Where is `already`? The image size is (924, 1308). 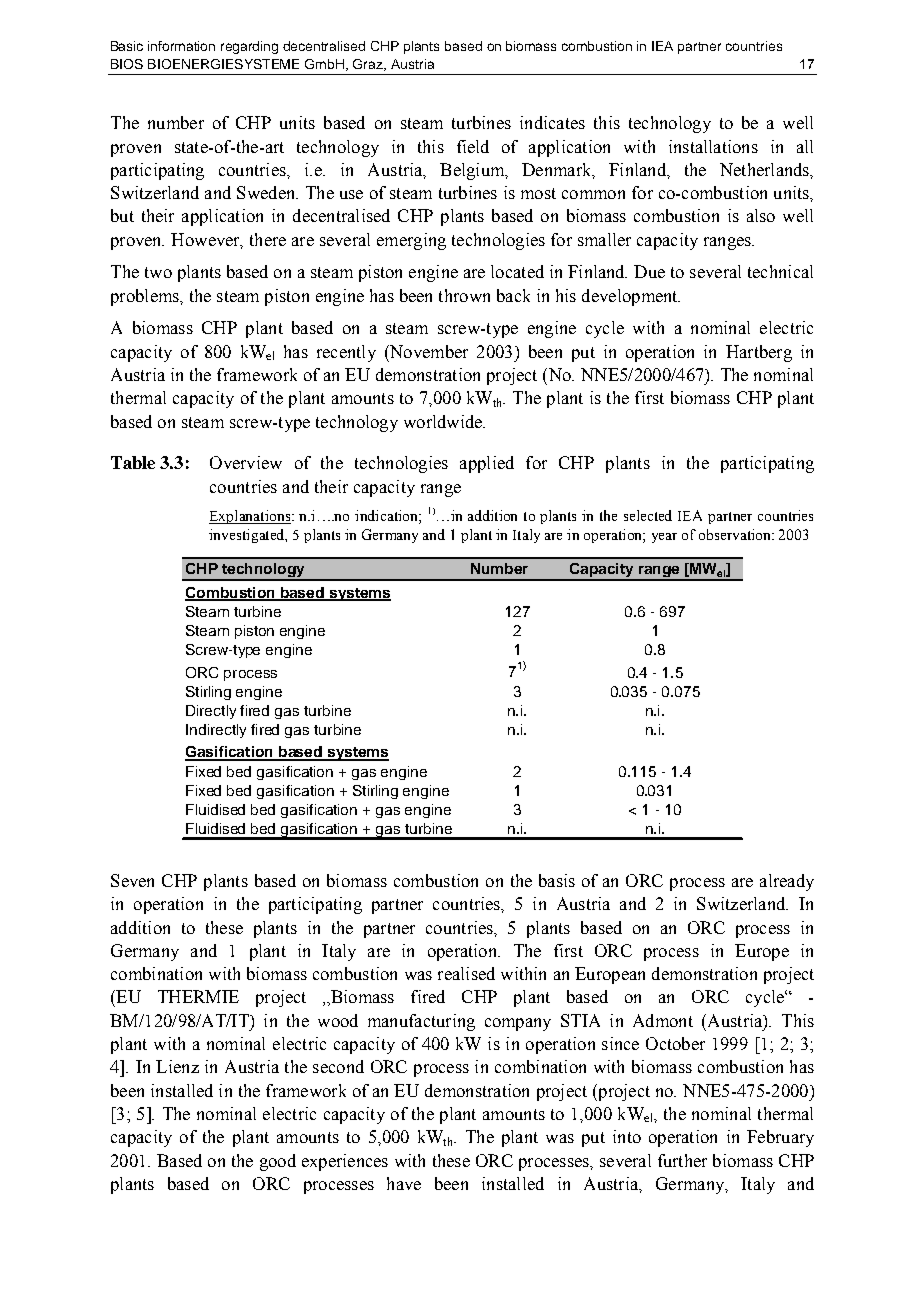
already is located at coordinates (787, 882).
